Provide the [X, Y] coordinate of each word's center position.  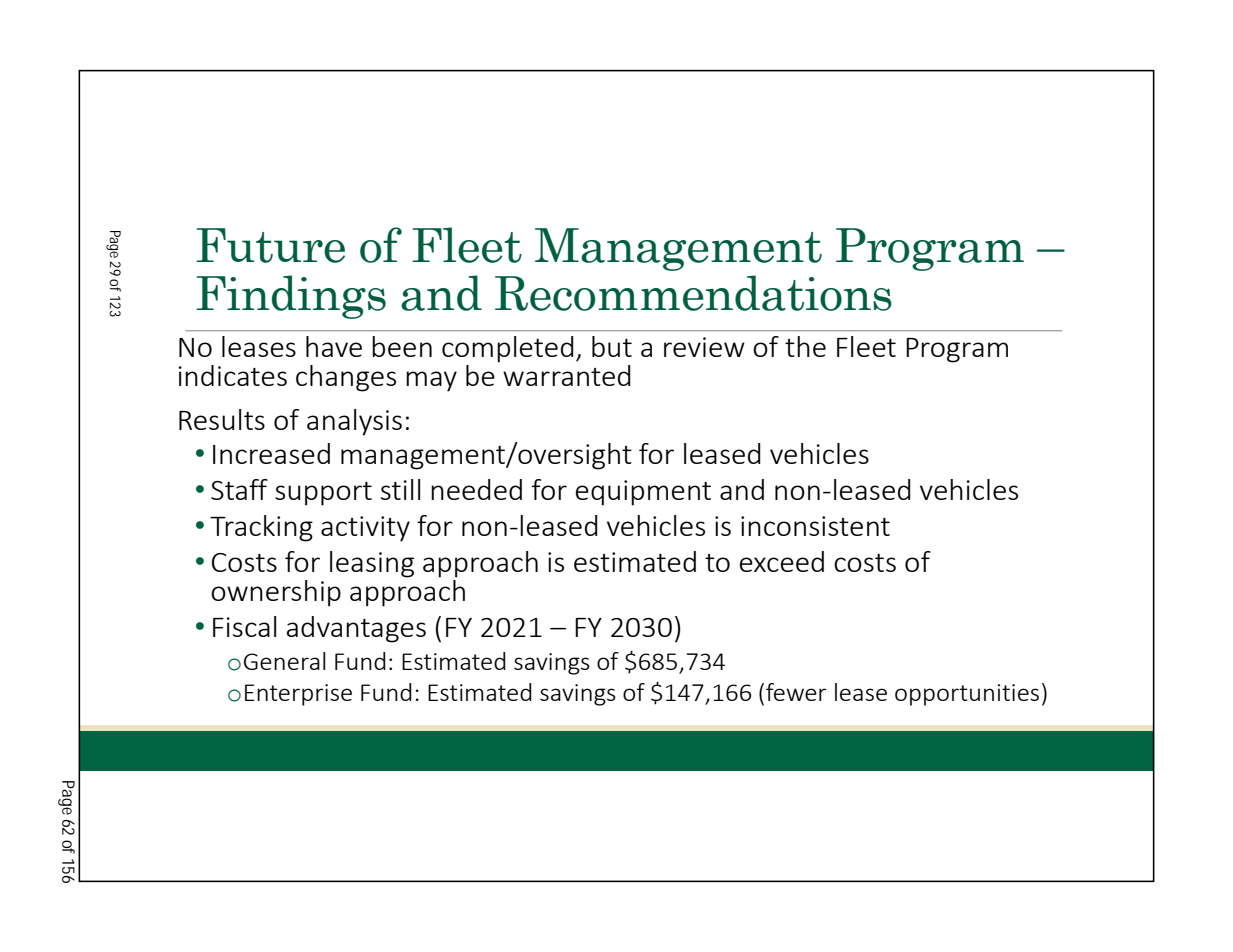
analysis [354, 422]
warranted [567, 375]
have [334, 346]
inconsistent [815, 526]
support [323, 494]
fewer [796, 692]
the [805, 346]
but [612, 346]
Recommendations [693, 293]
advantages [356, 629]
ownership [276, 593]
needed [476, 489]
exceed [782, 561]
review [704, 347]
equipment [643, 493]
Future [270, 245]
